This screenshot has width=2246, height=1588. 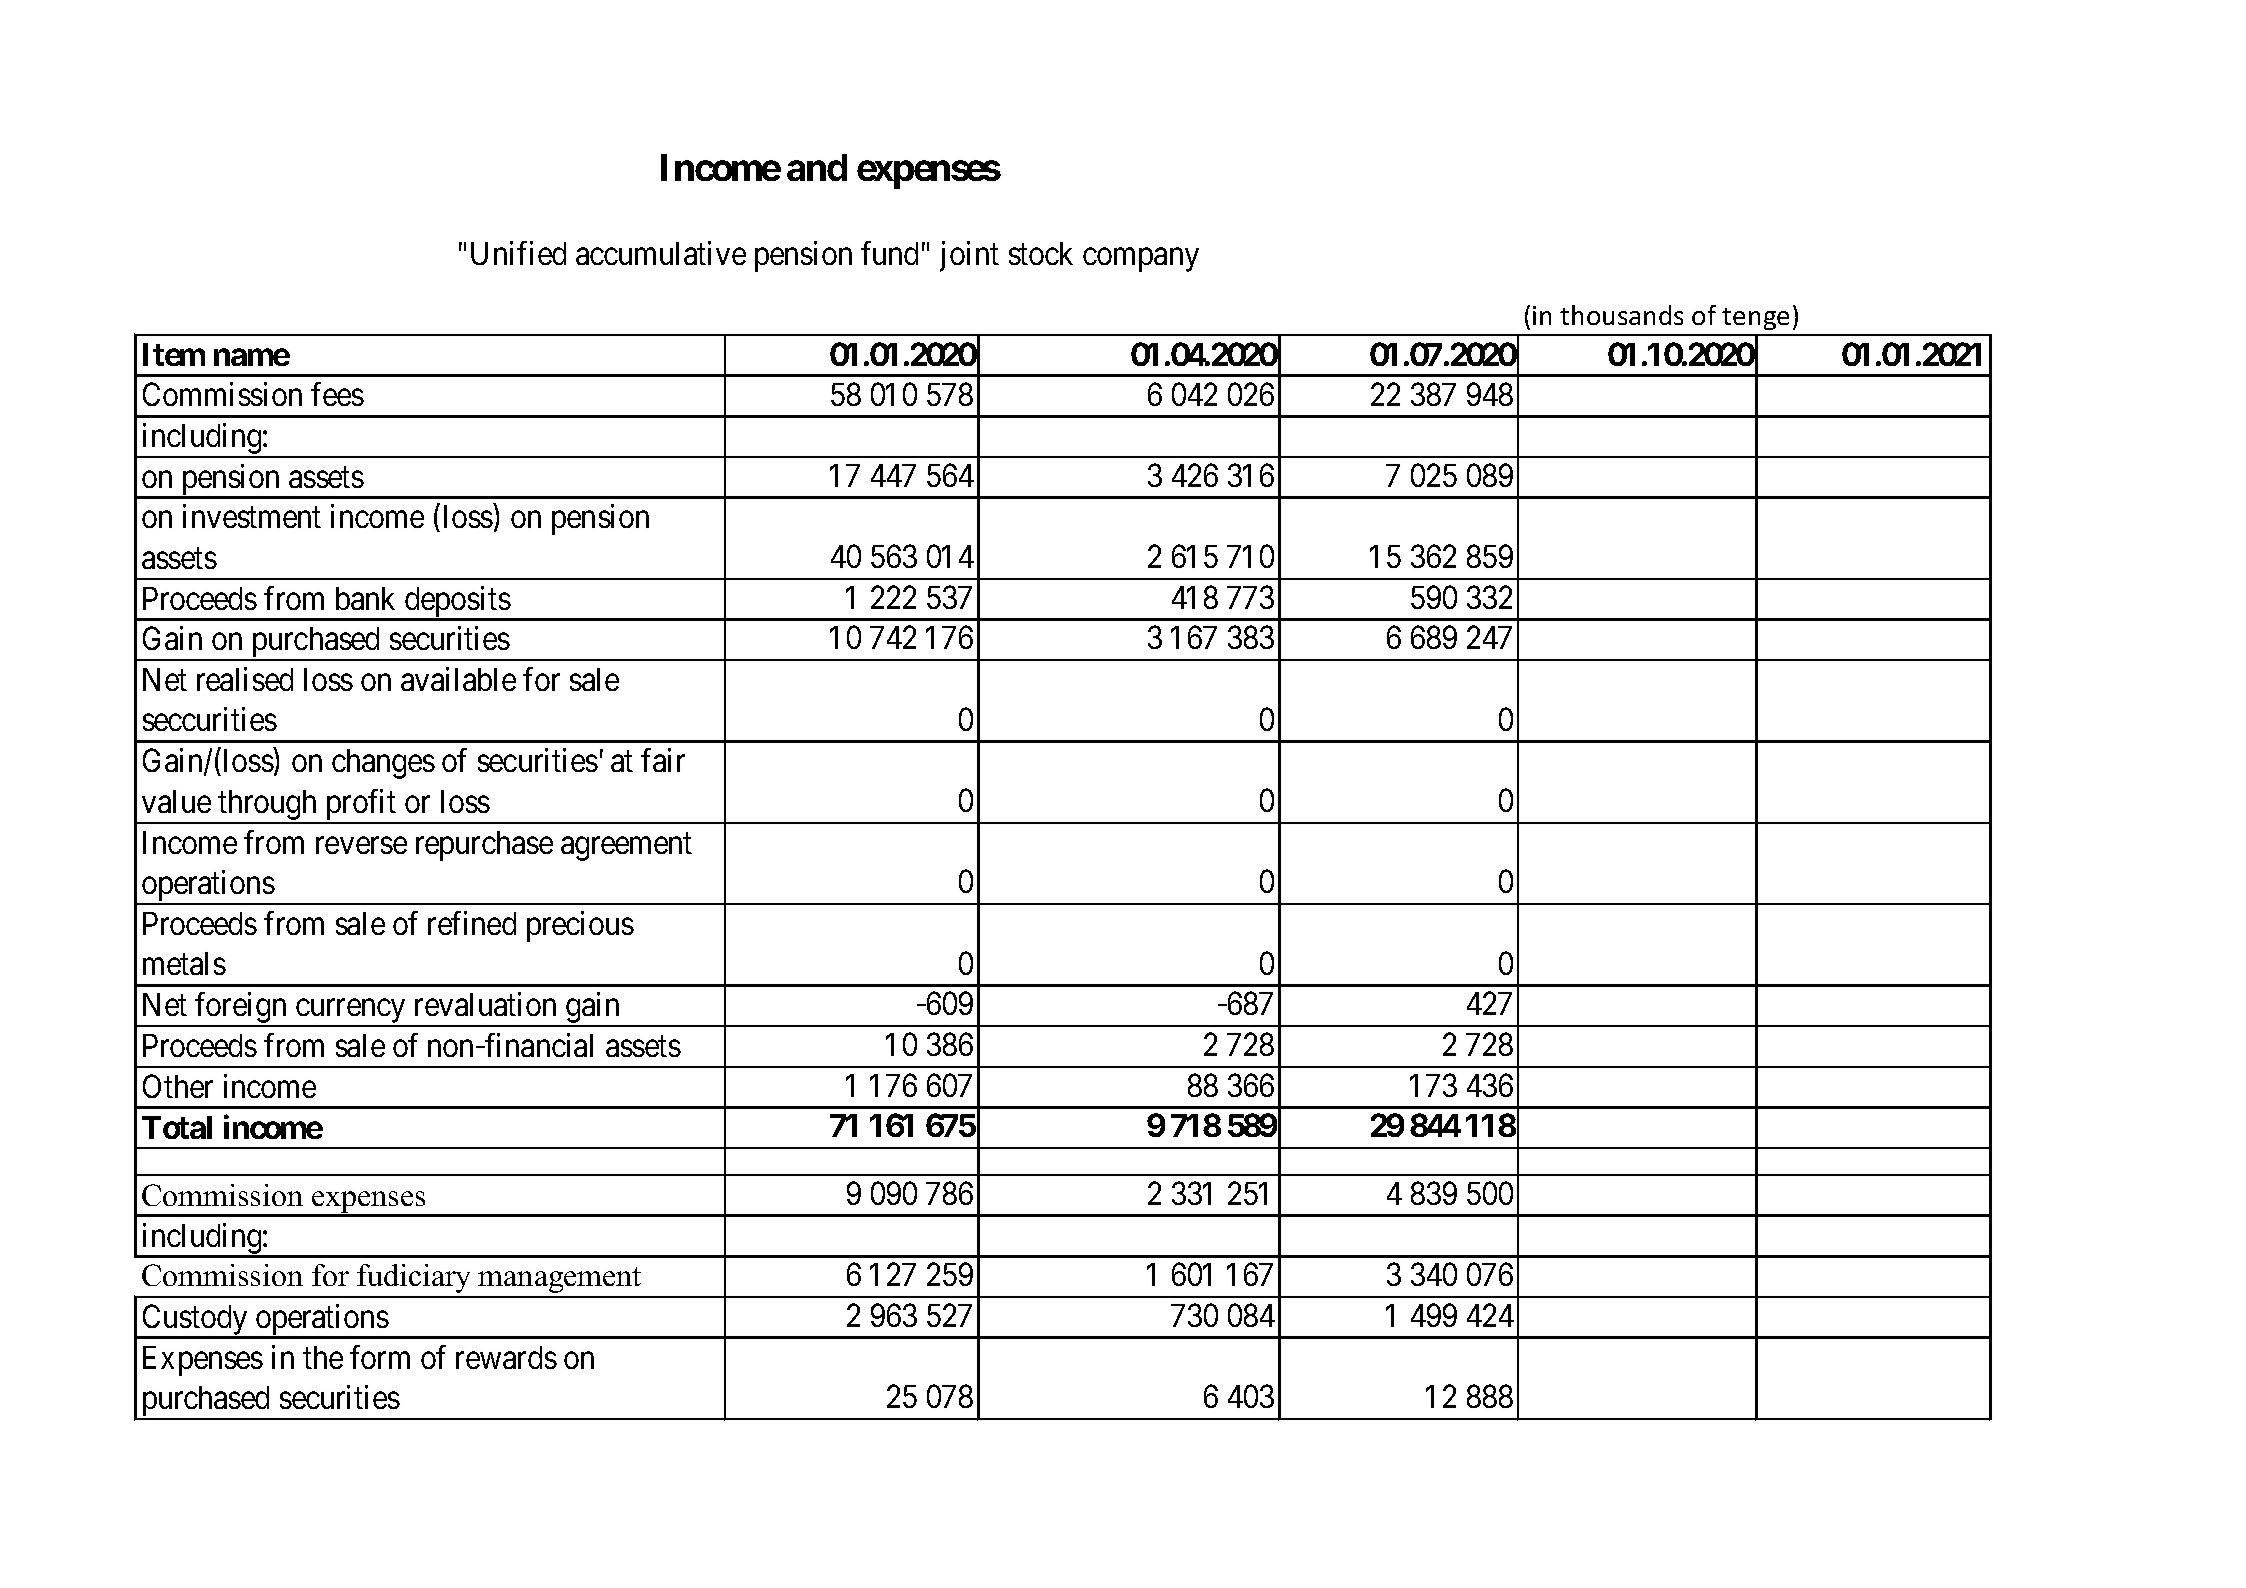 What do you see at coordinates (626, 847) in the screenshot?
I see `agreement` at bounding box center [626, 847].
